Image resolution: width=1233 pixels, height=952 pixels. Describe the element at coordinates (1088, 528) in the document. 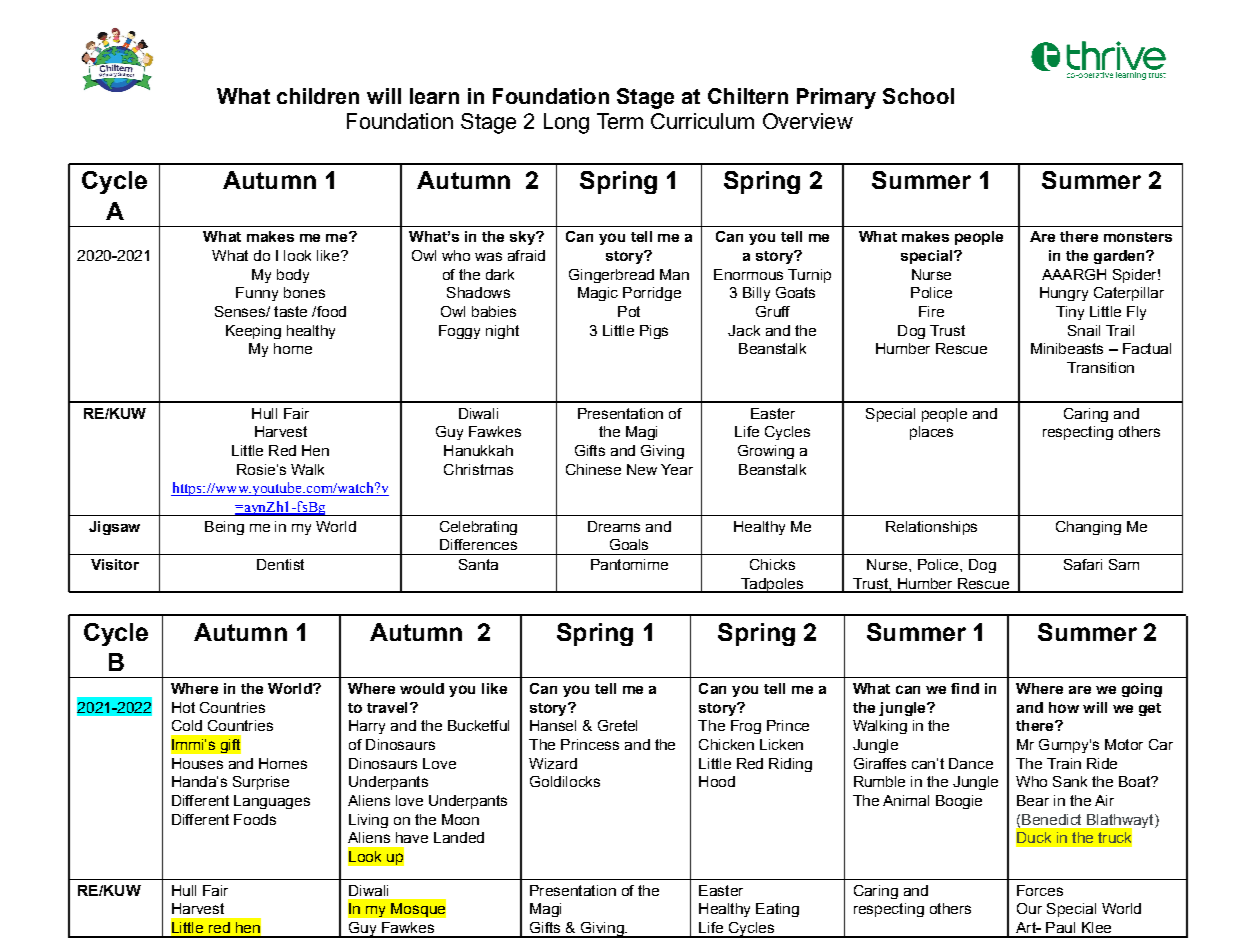

I see `Changing` at that location.
